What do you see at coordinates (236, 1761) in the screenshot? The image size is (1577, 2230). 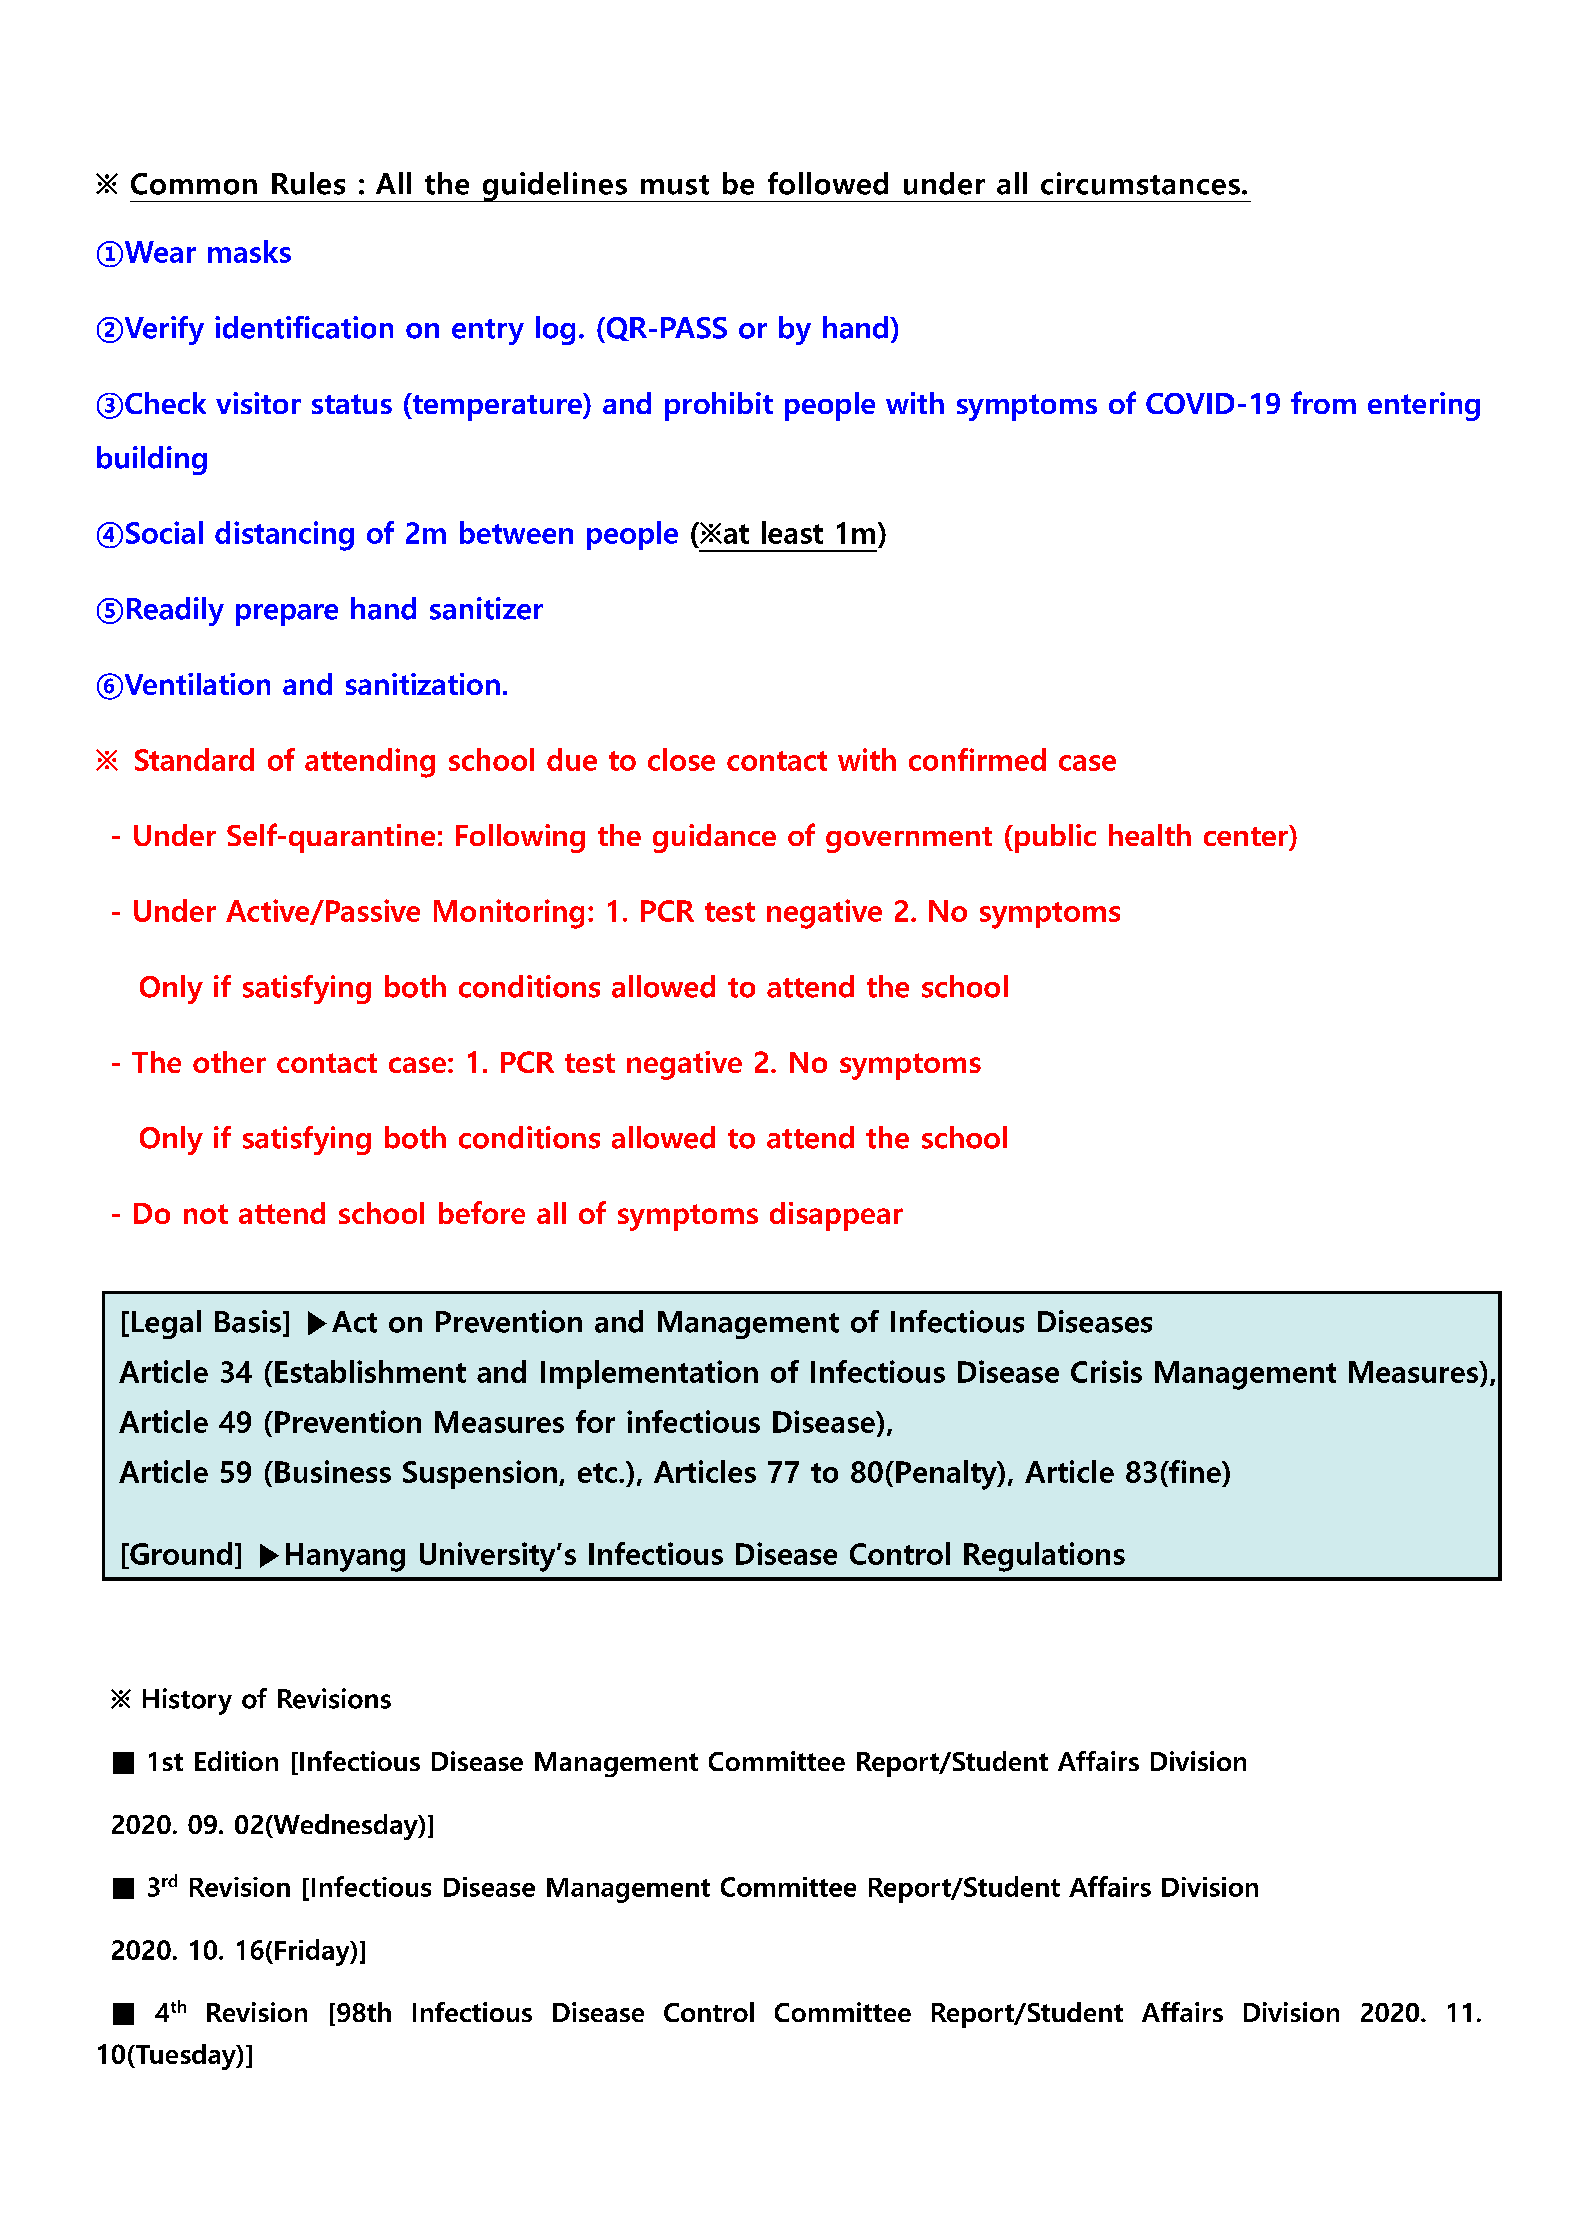 I see `Edition` at bounding box center [236, 1761].
